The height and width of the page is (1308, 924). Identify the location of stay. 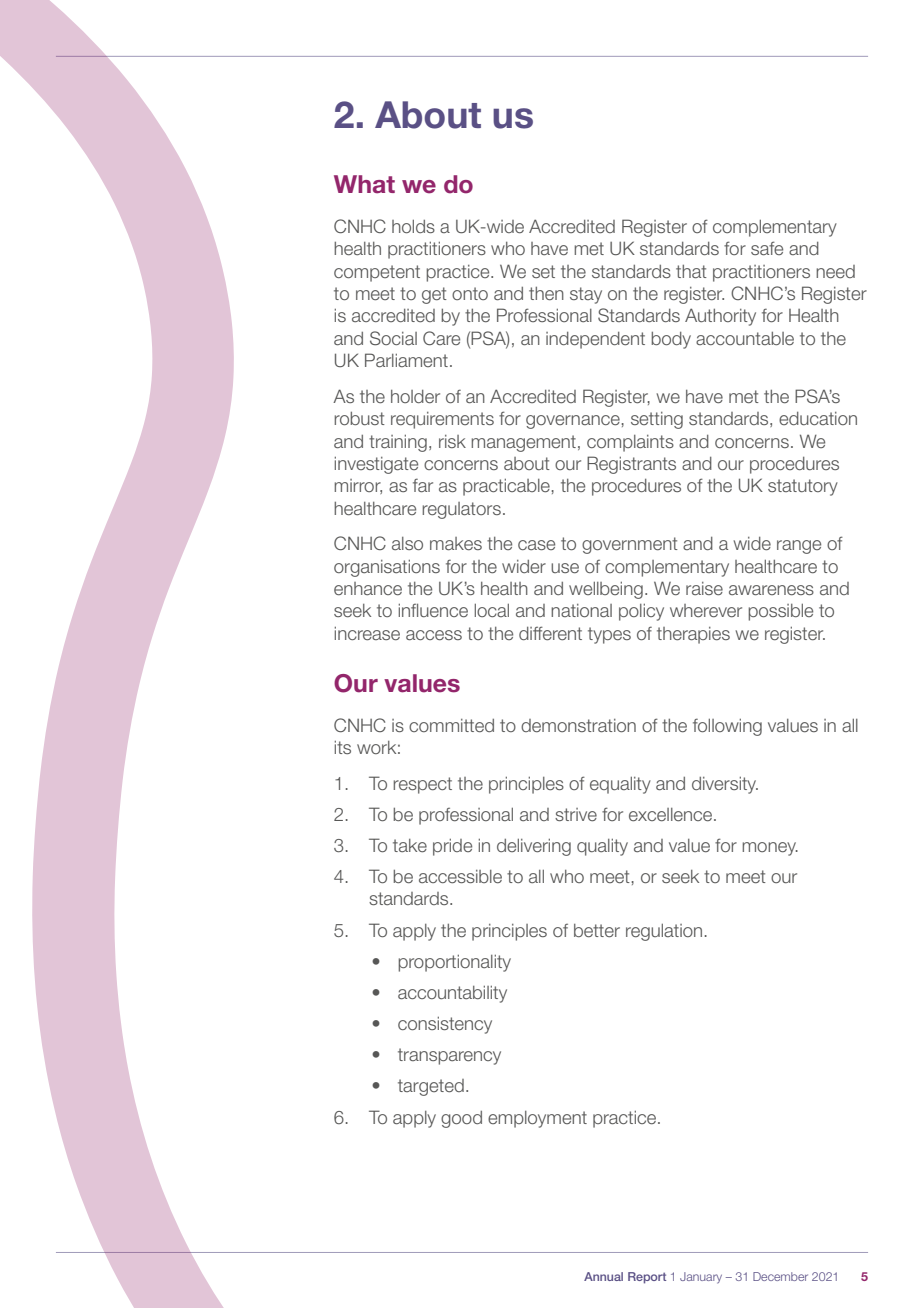
(586, 295).
